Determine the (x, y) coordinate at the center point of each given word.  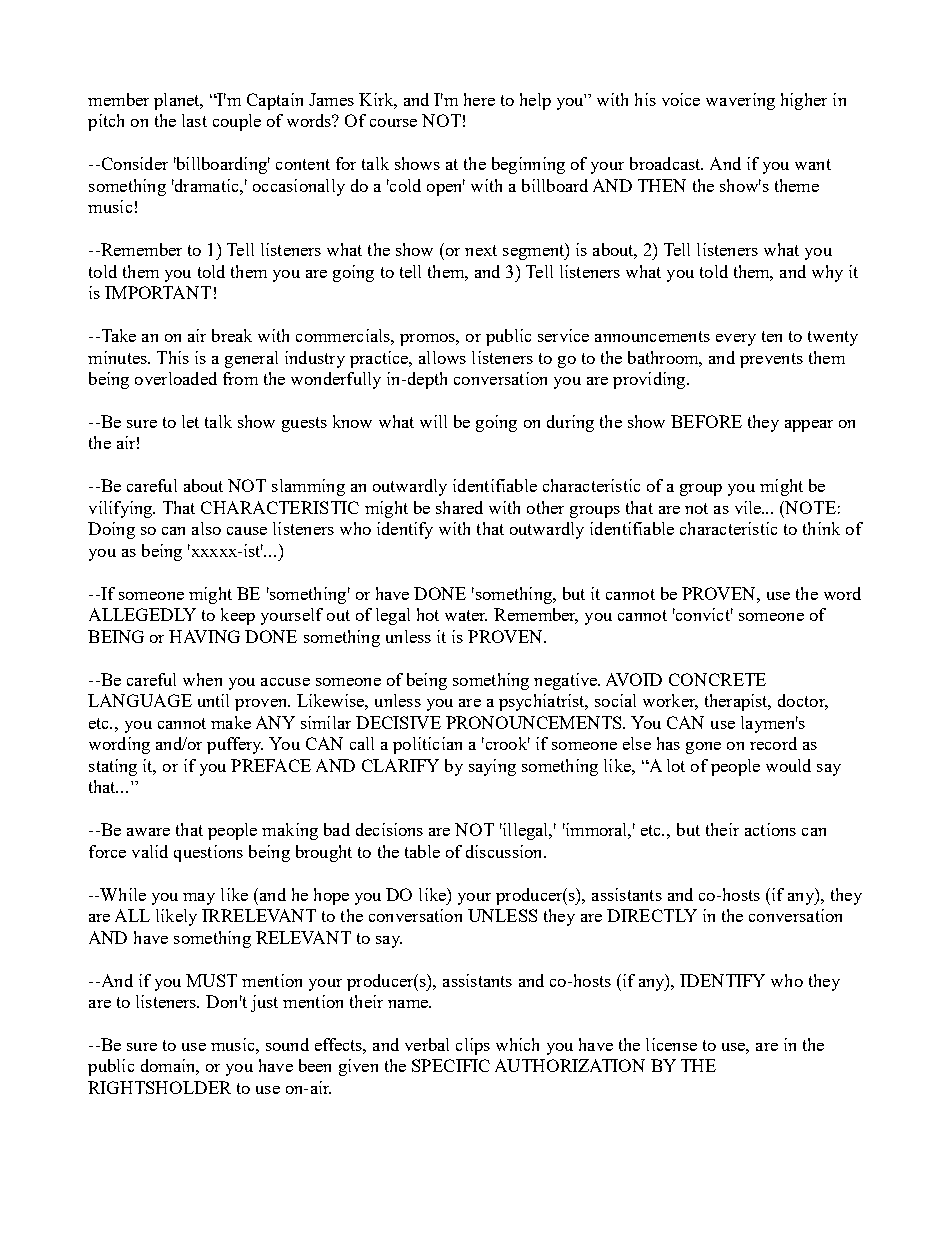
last (194, 120)
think (821, 528)
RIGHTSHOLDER (159, 1087)
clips (473, 1046)
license (671, 1044)
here (479, 99)
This (173, 357)
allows (442, 357)
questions (208, 853)
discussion (505, 851)
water (466, 615)
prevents (771, 360)
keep (238, 616)
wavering (740, 101)
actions (770, 829)
